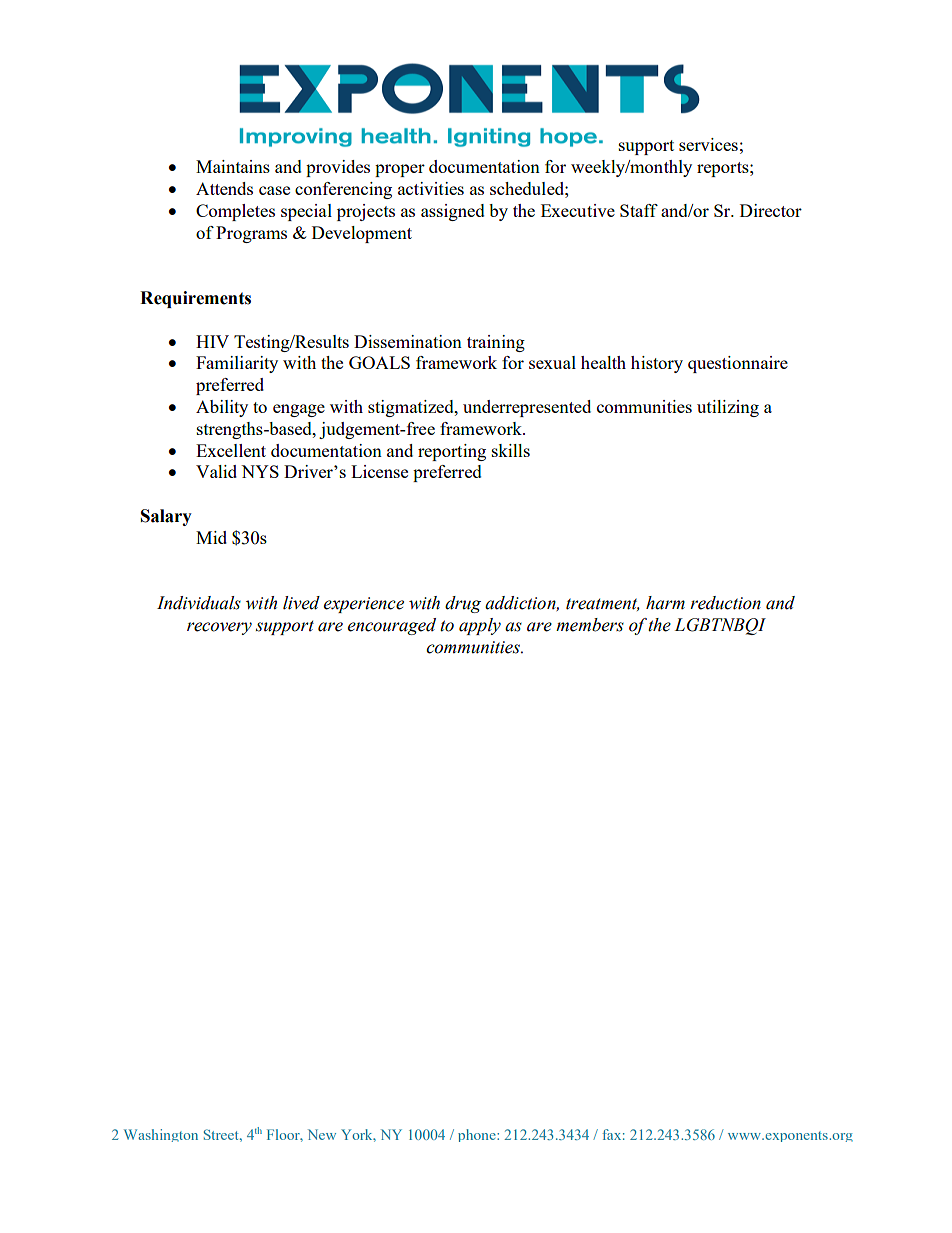  What do you see at coordinates (222, 408) in the page?
I see `Ability` at bounding box center [222, 408].
